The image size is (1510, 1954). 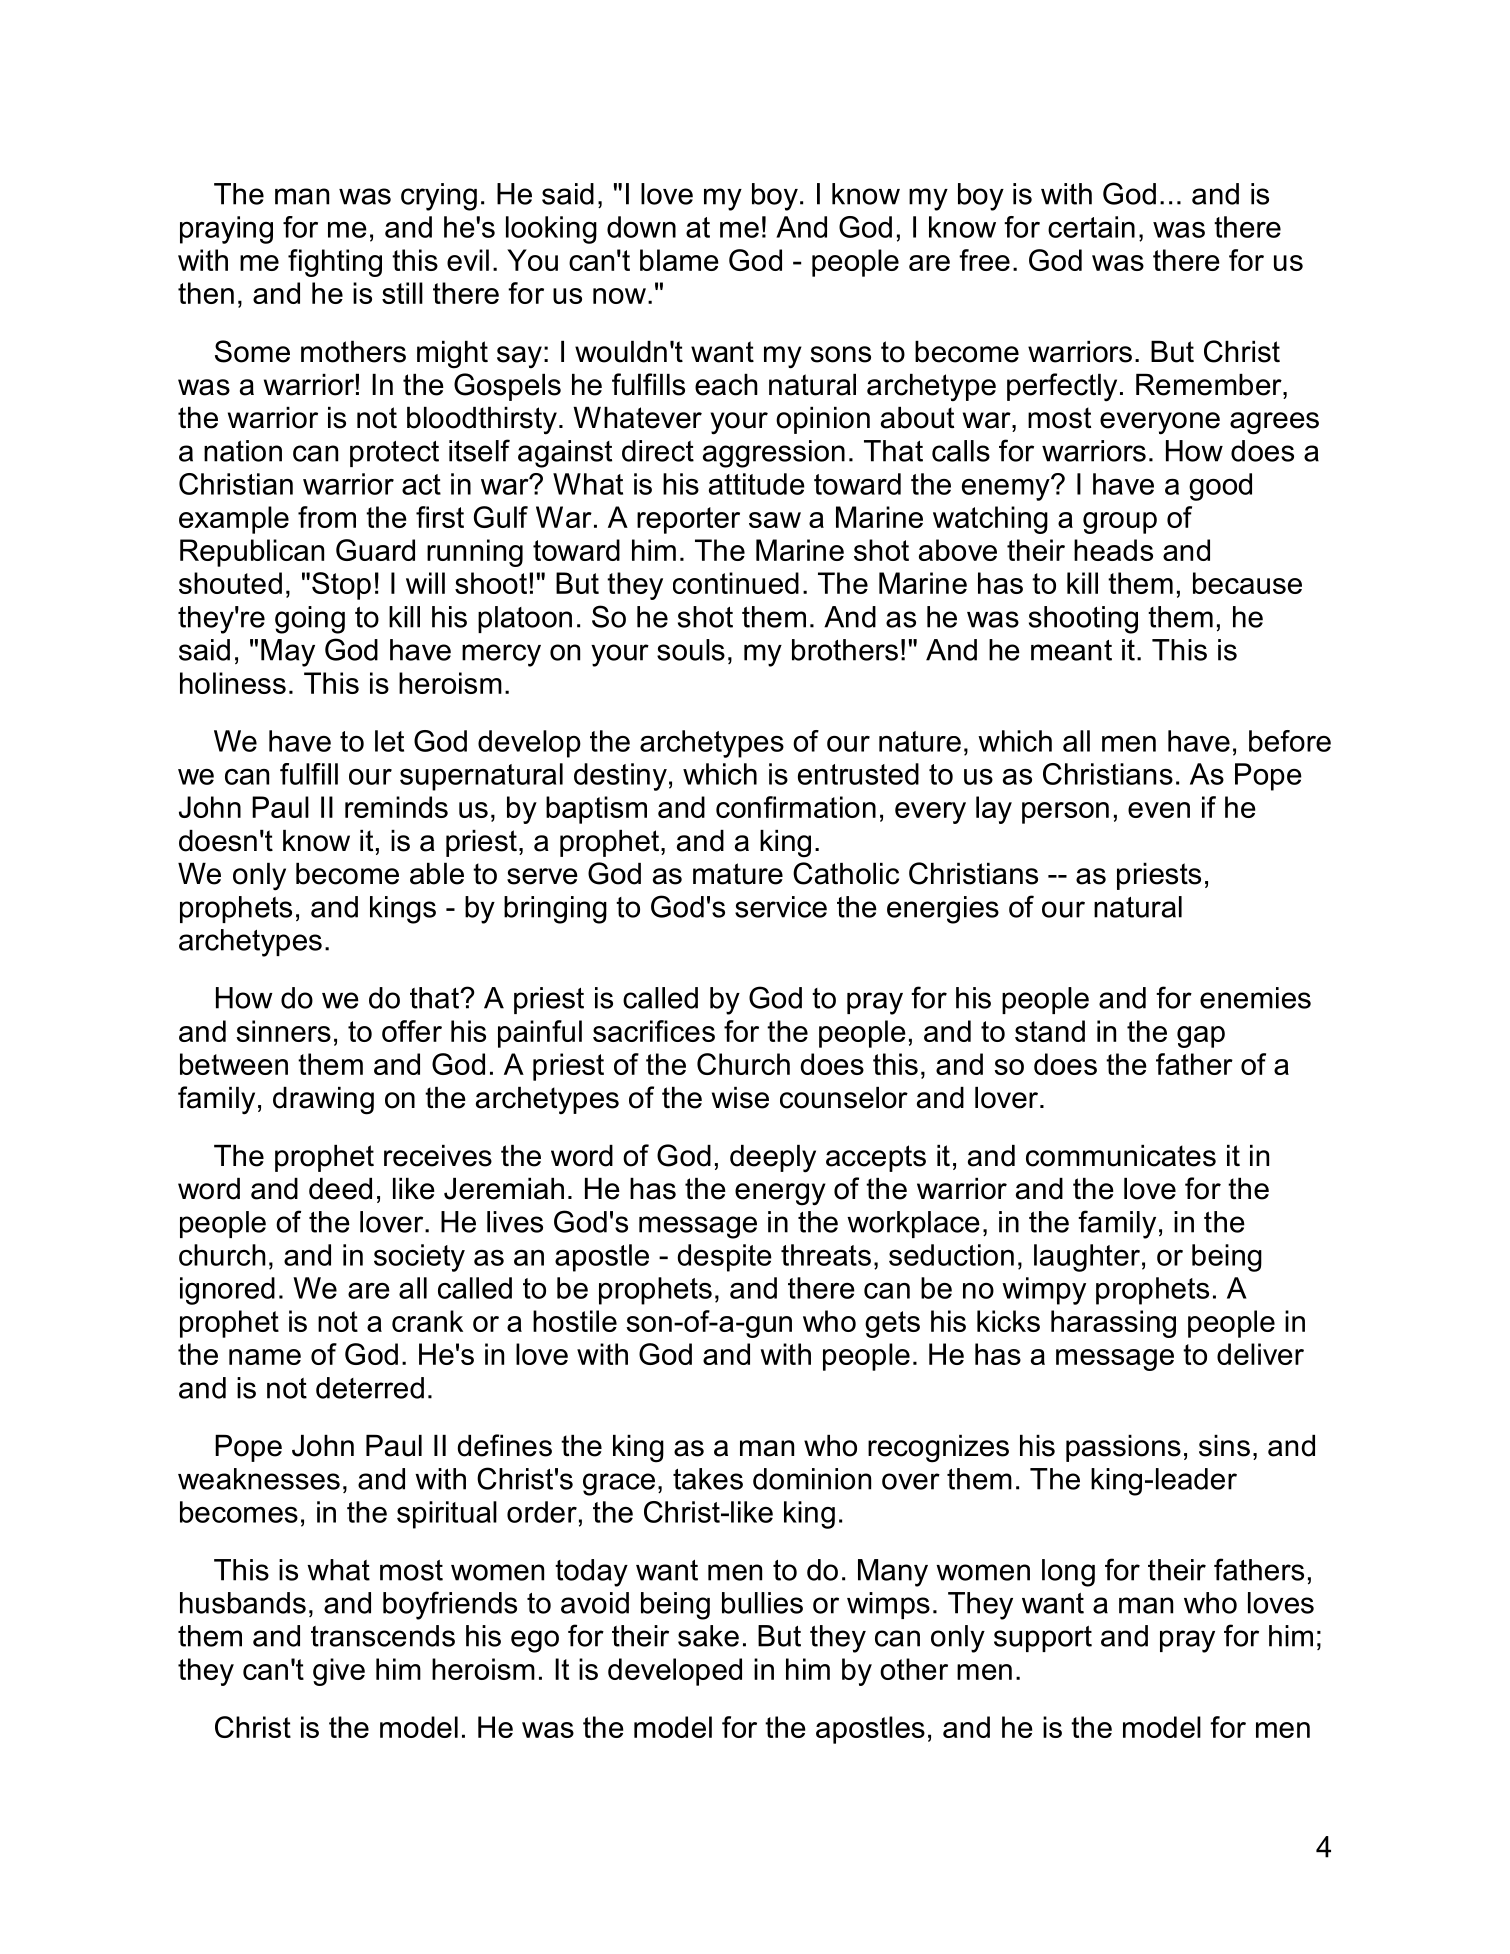 I want to click on communicates, so click(x=1121, y=1156).
